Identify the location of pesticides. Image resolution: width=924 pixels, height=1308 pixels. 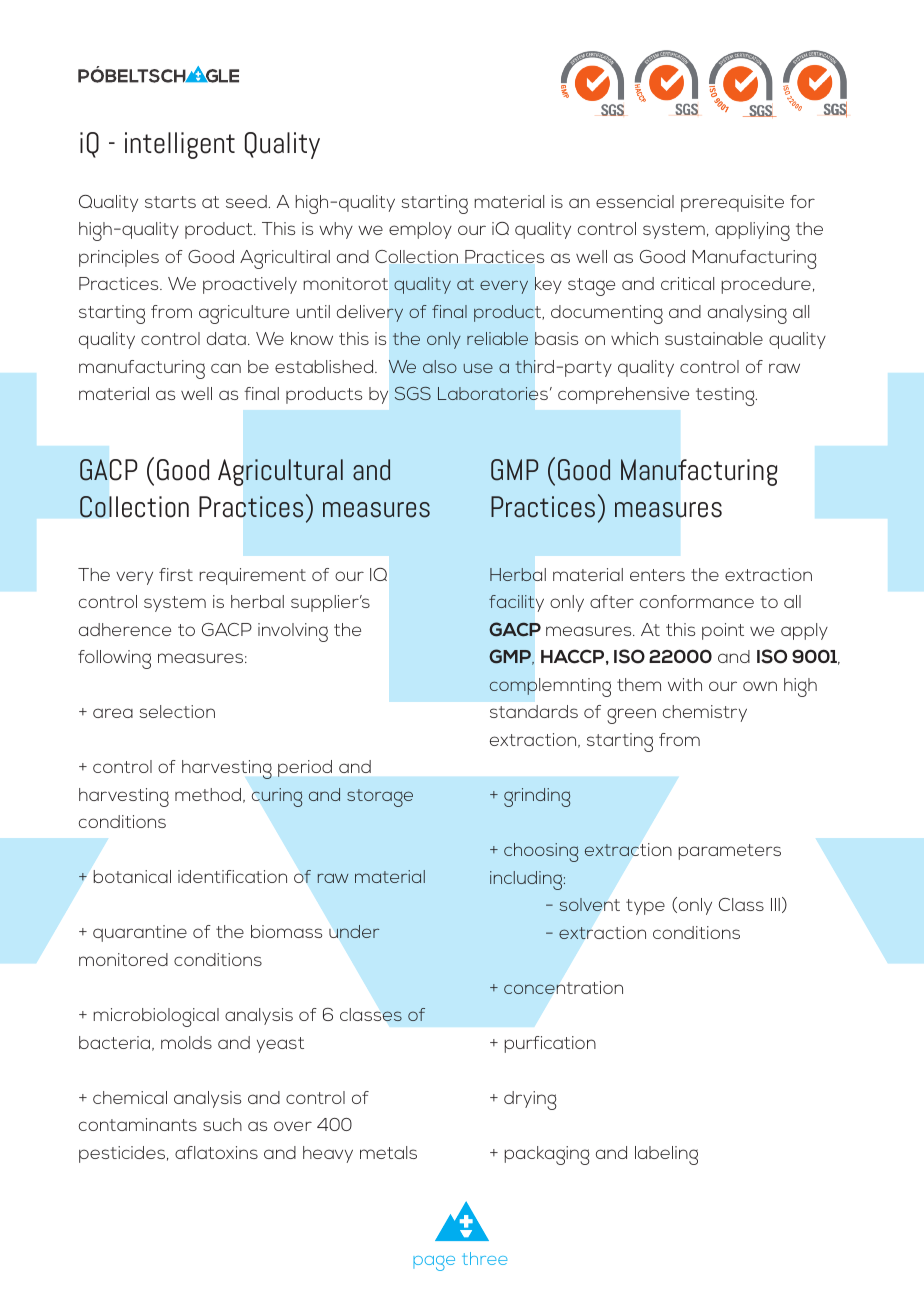
(123, 1154).
